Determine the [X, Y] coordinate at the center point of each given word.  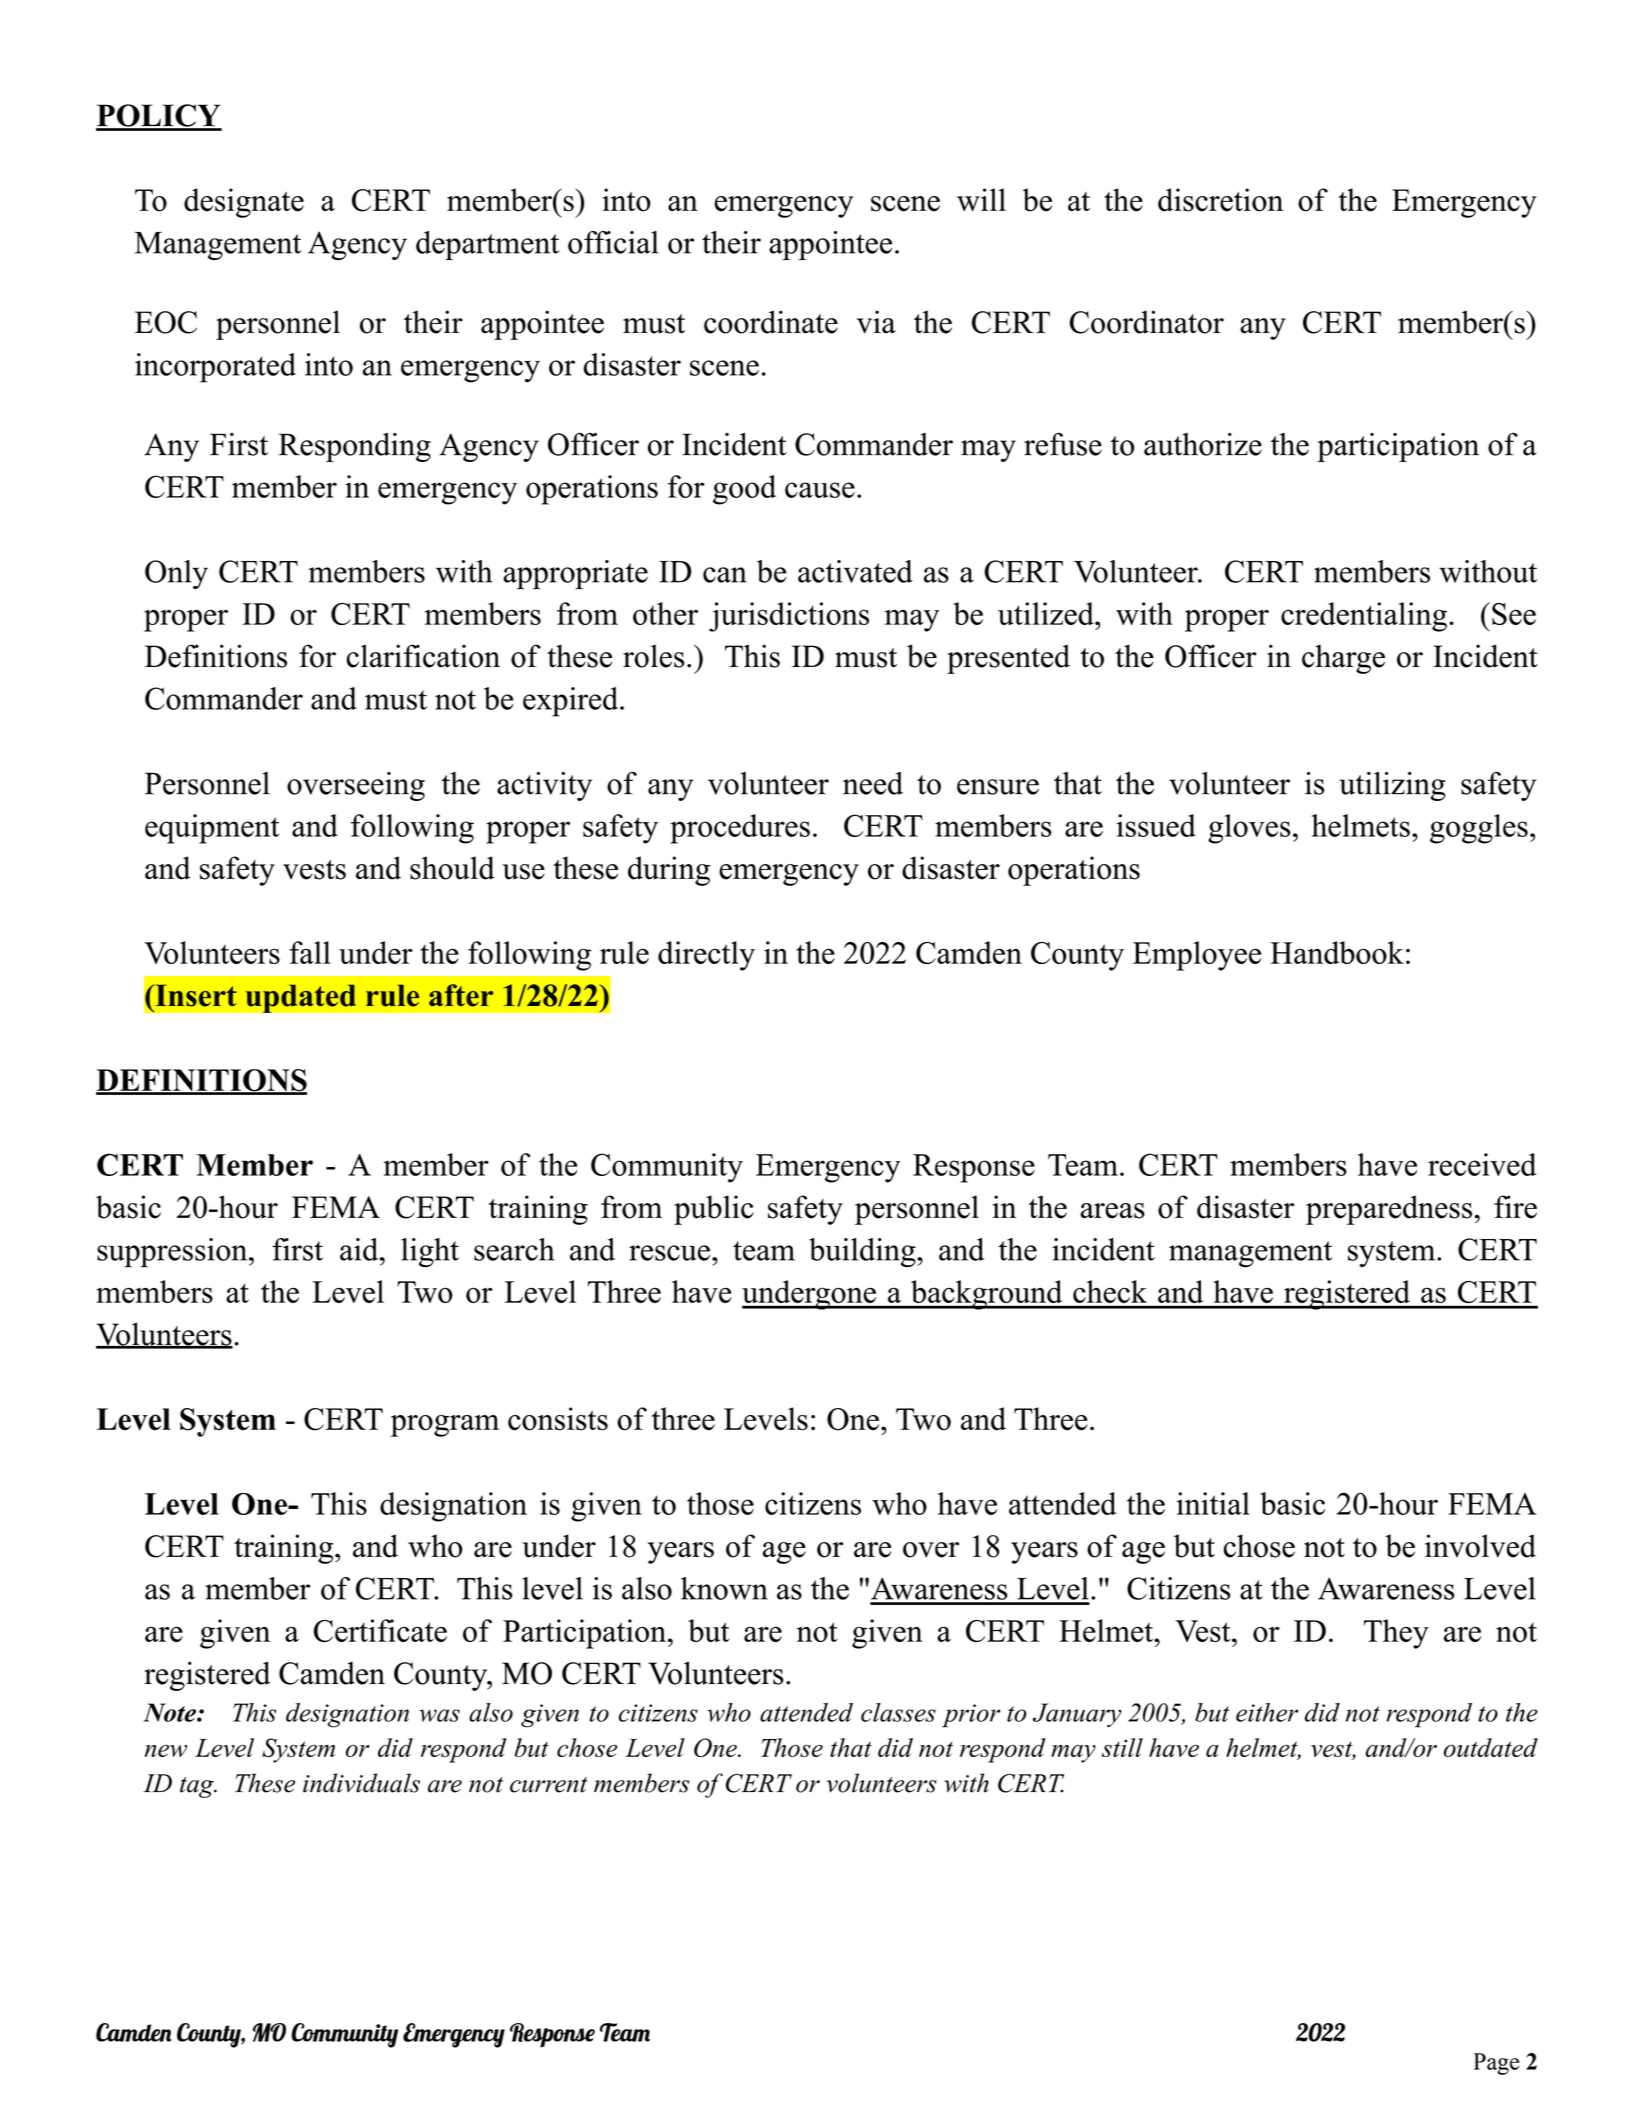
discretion [1220, 200]
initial [1213, 1503]
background [987, 1295]
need [873, 783]
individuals [361, 1783]
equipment [212, 829]
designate [244, 203]
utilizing [1392, 786]
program [445, 1426]
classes [898, 1712]
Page [1496, 2064]
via [876, 322]
